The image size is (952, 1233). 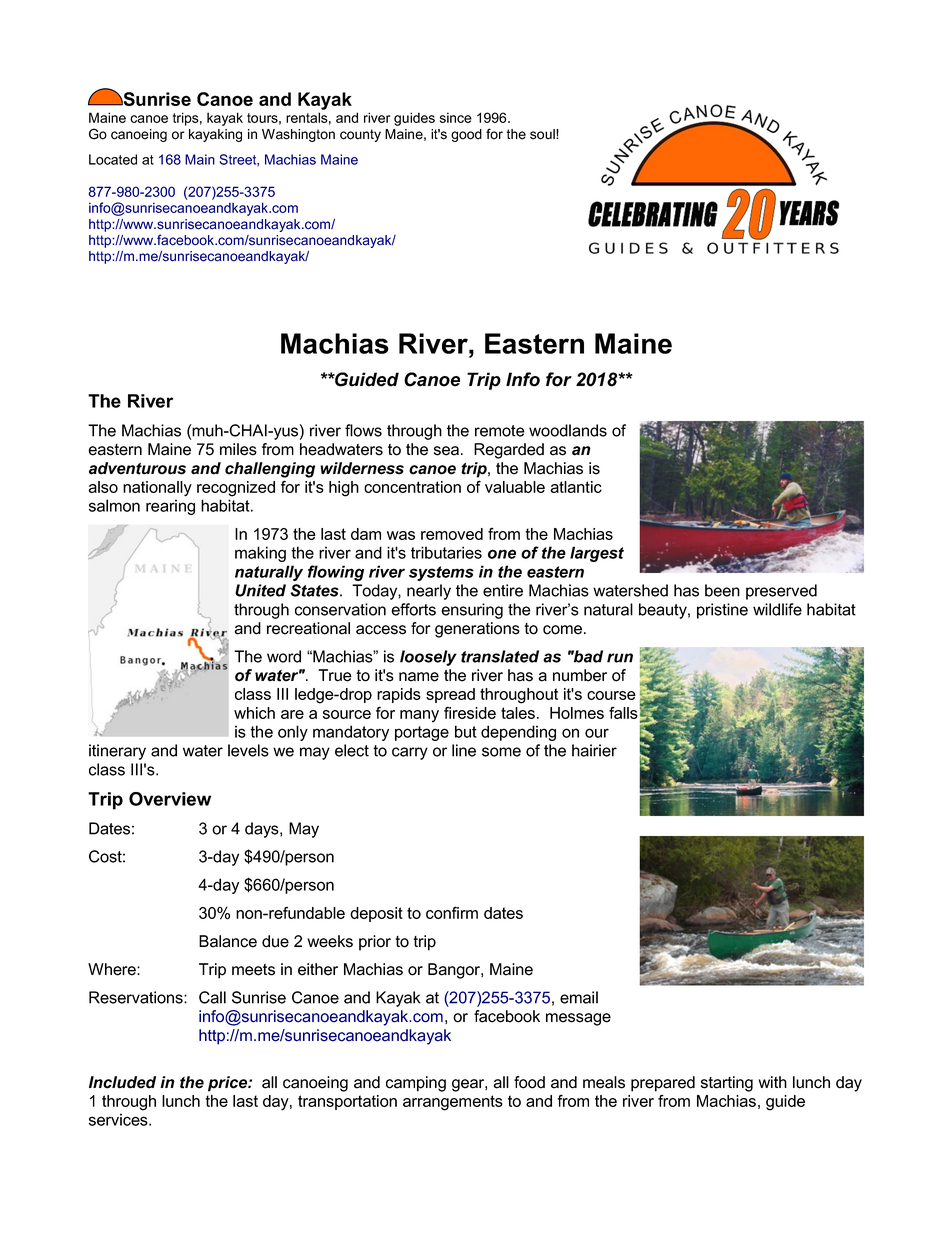 What do you see at coordinates (122, 1082) in the image?
I see `Included` at bounding box center [122, 1082].
